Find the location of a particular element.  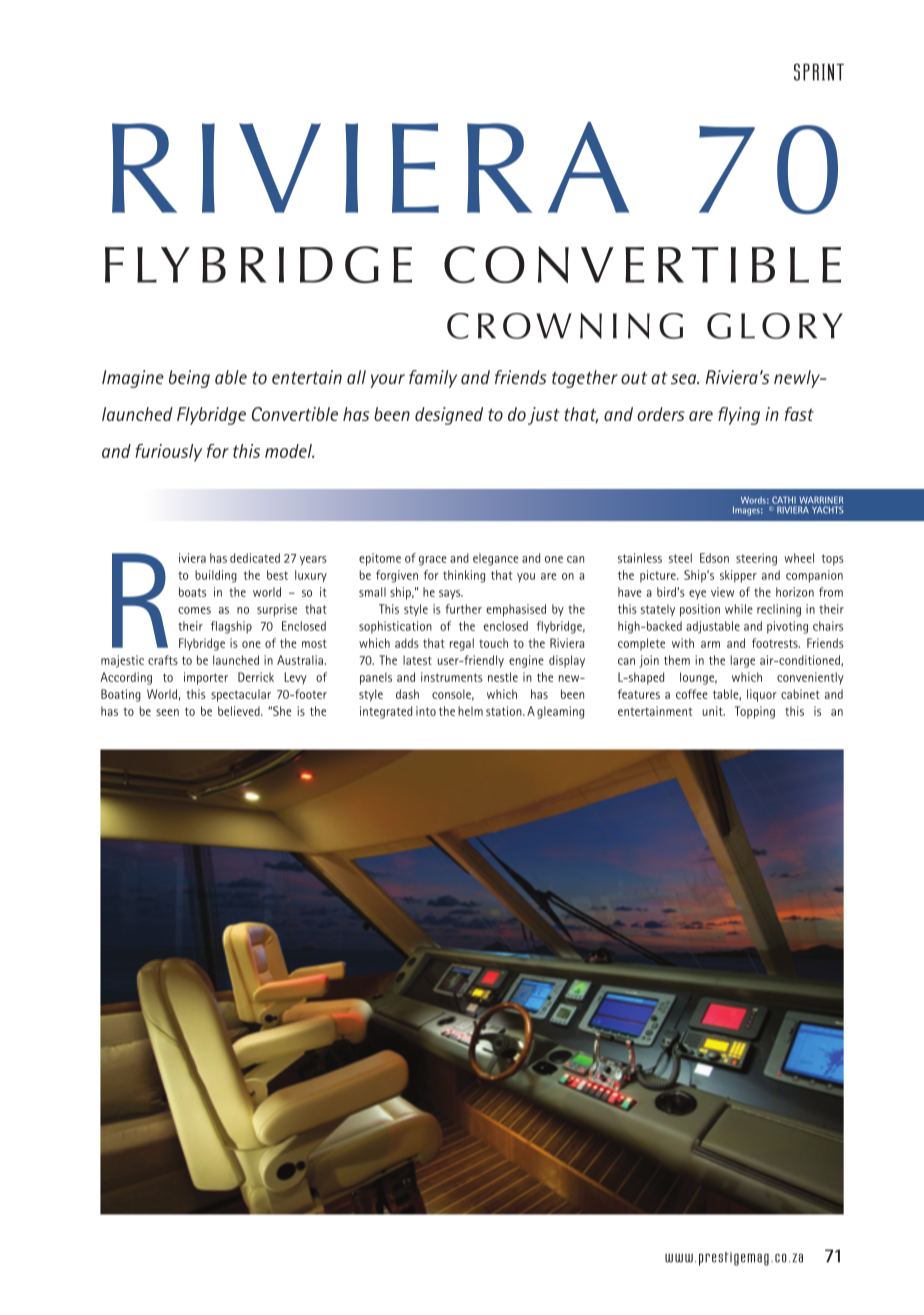

being is located at coordinates (189, 379).
